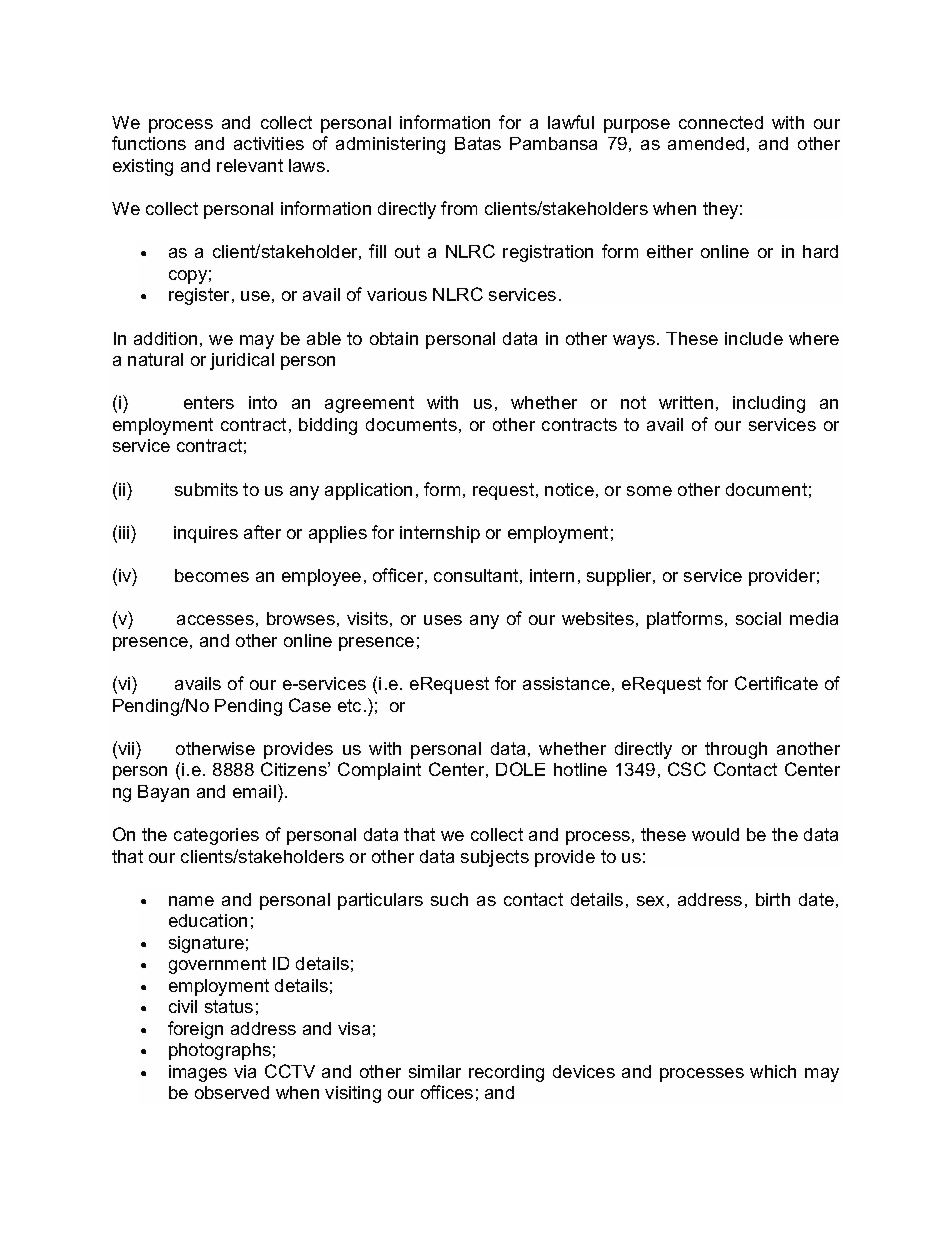  I want to click on amended, so click(706, 143).
